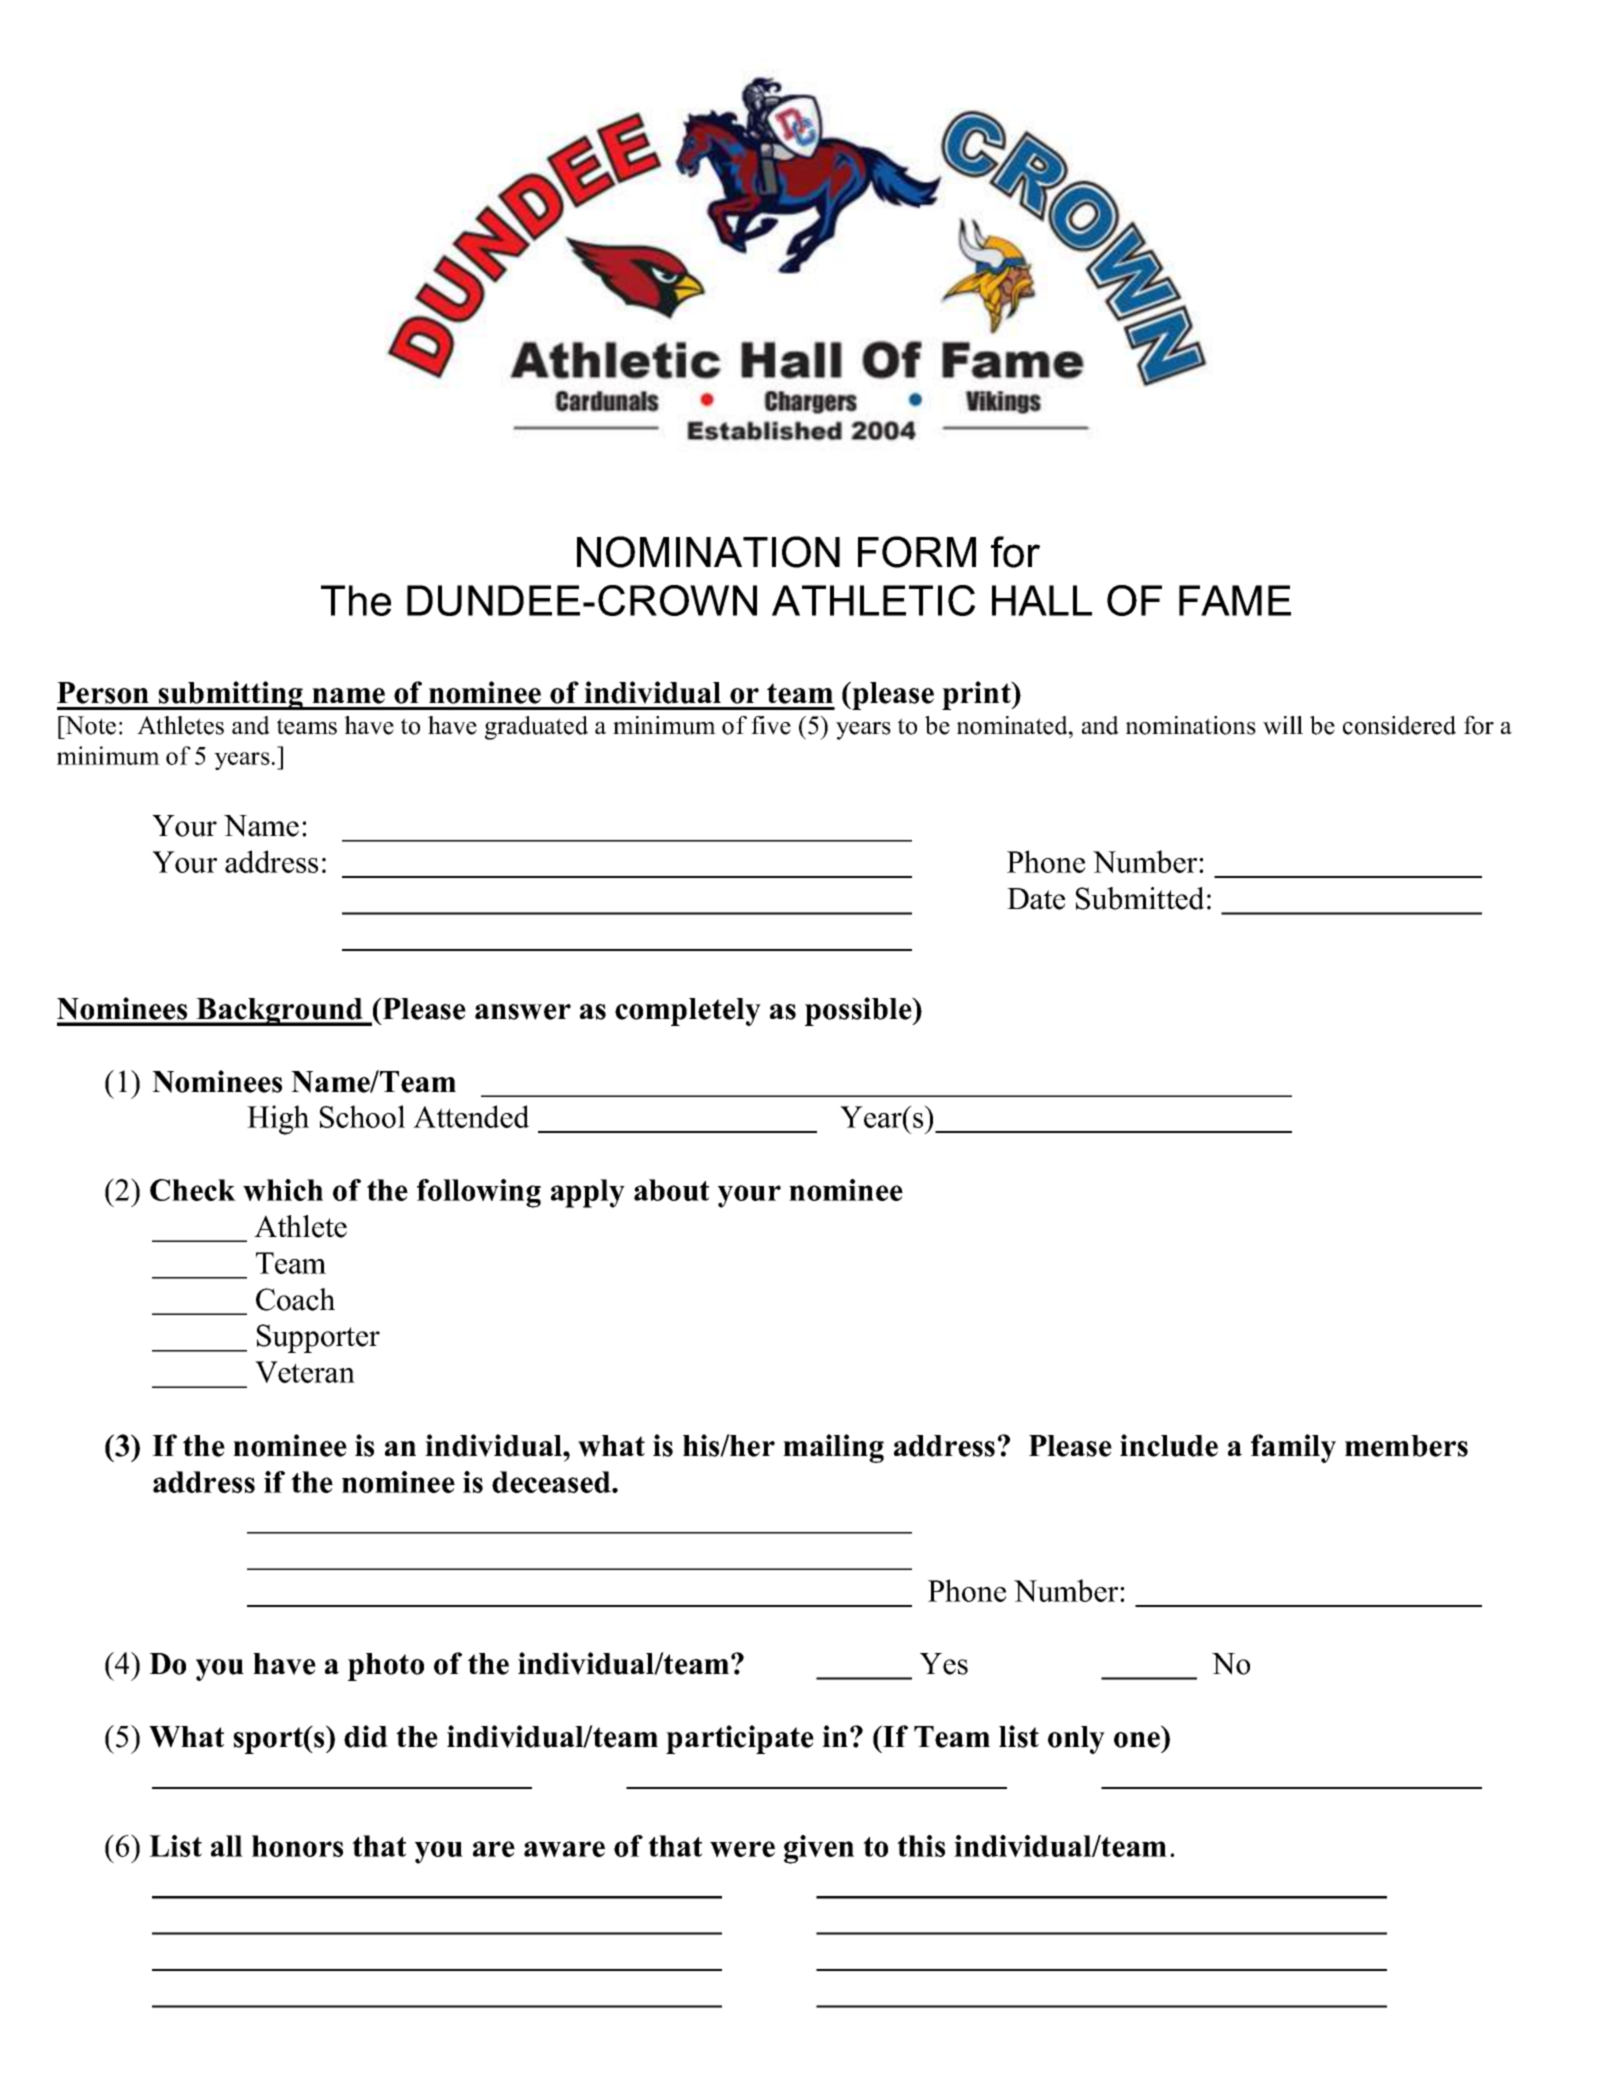  What do you see at coordinates (671, 1190) in the screenshot?
I see `about` at bounding box center [671, 1190].
